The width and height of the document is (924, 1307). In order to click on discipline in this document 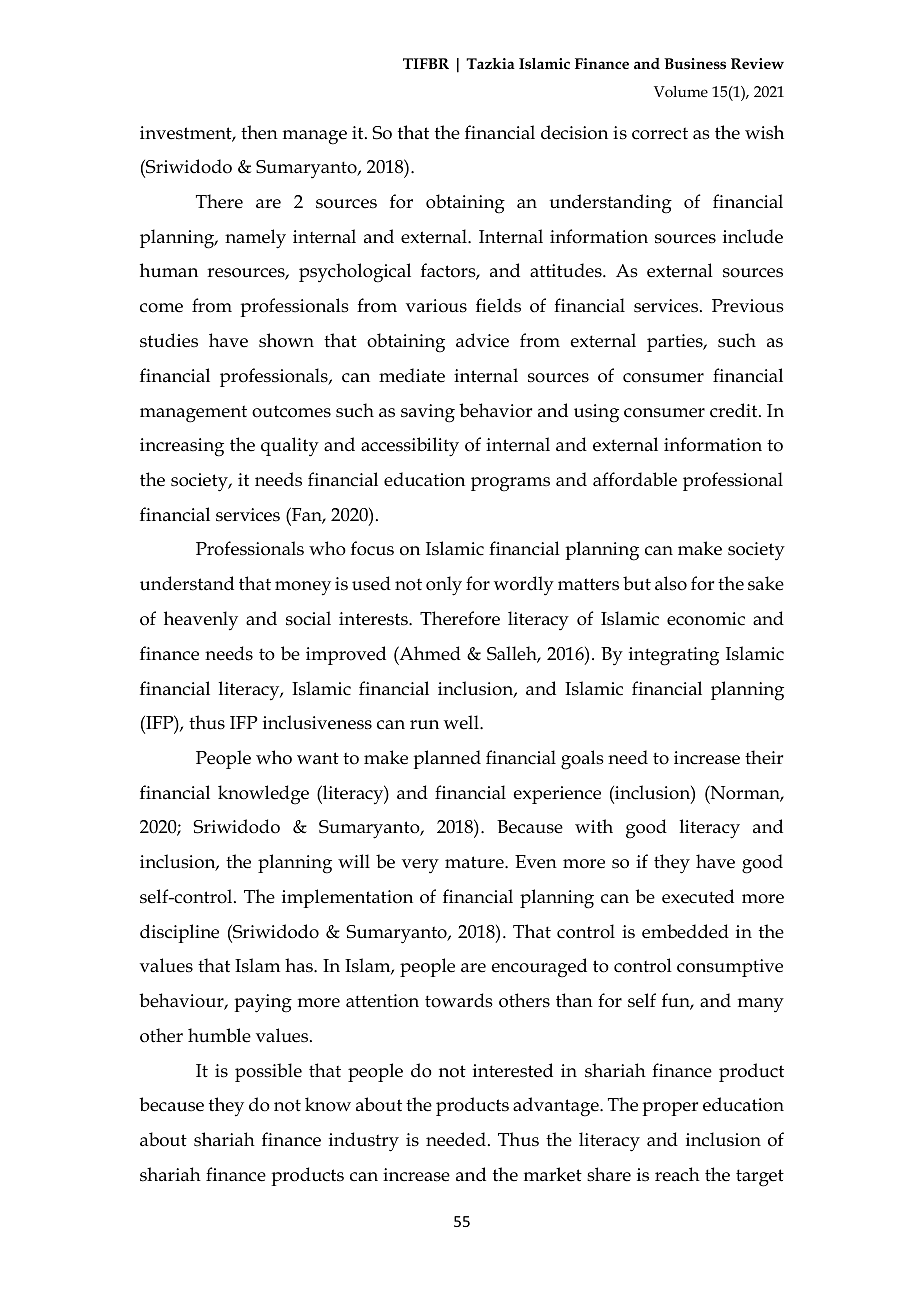, I will do `click(179, 933)`.
